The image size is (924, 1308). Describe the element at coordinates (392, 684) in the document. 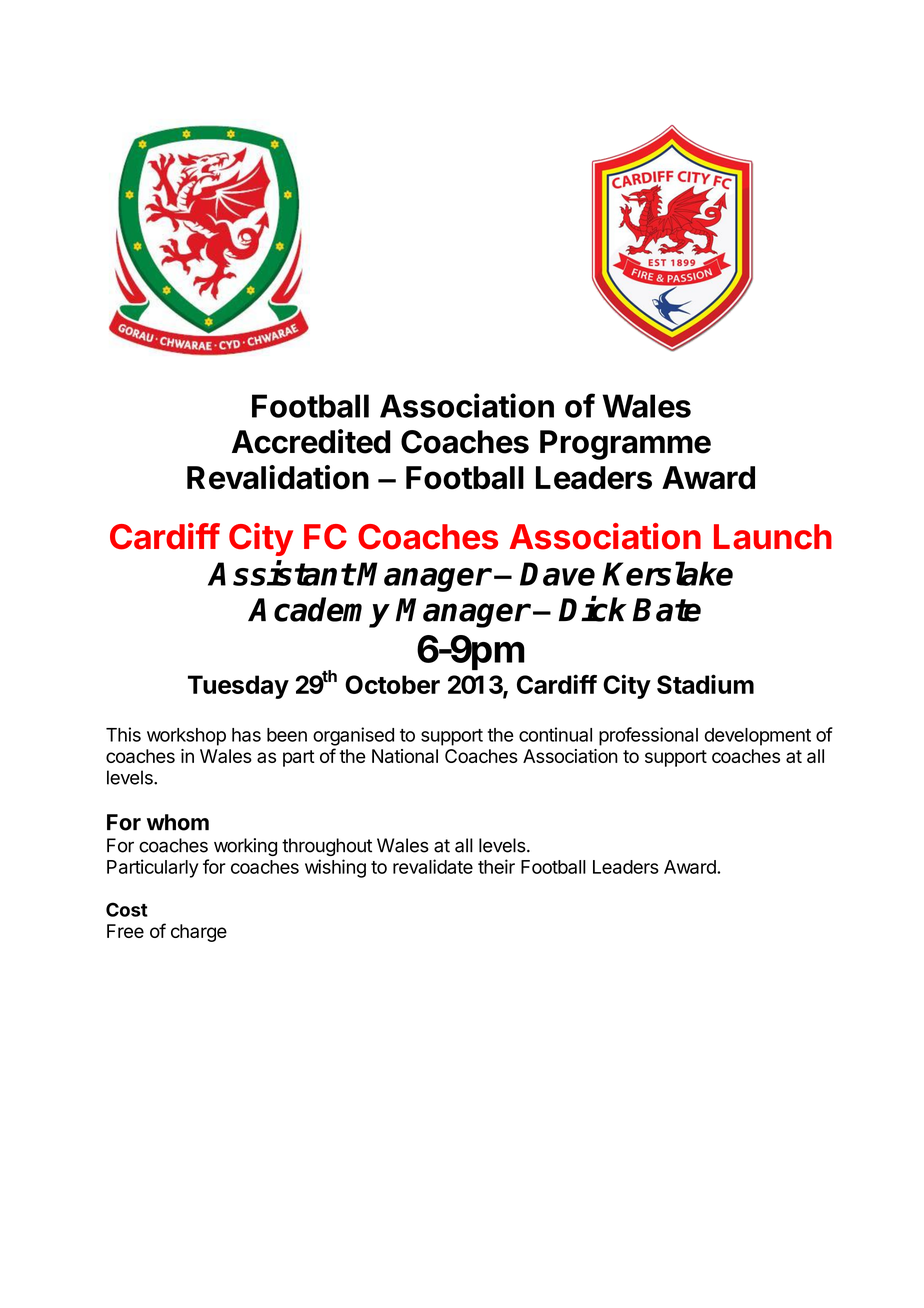

I see `October` at that location.
